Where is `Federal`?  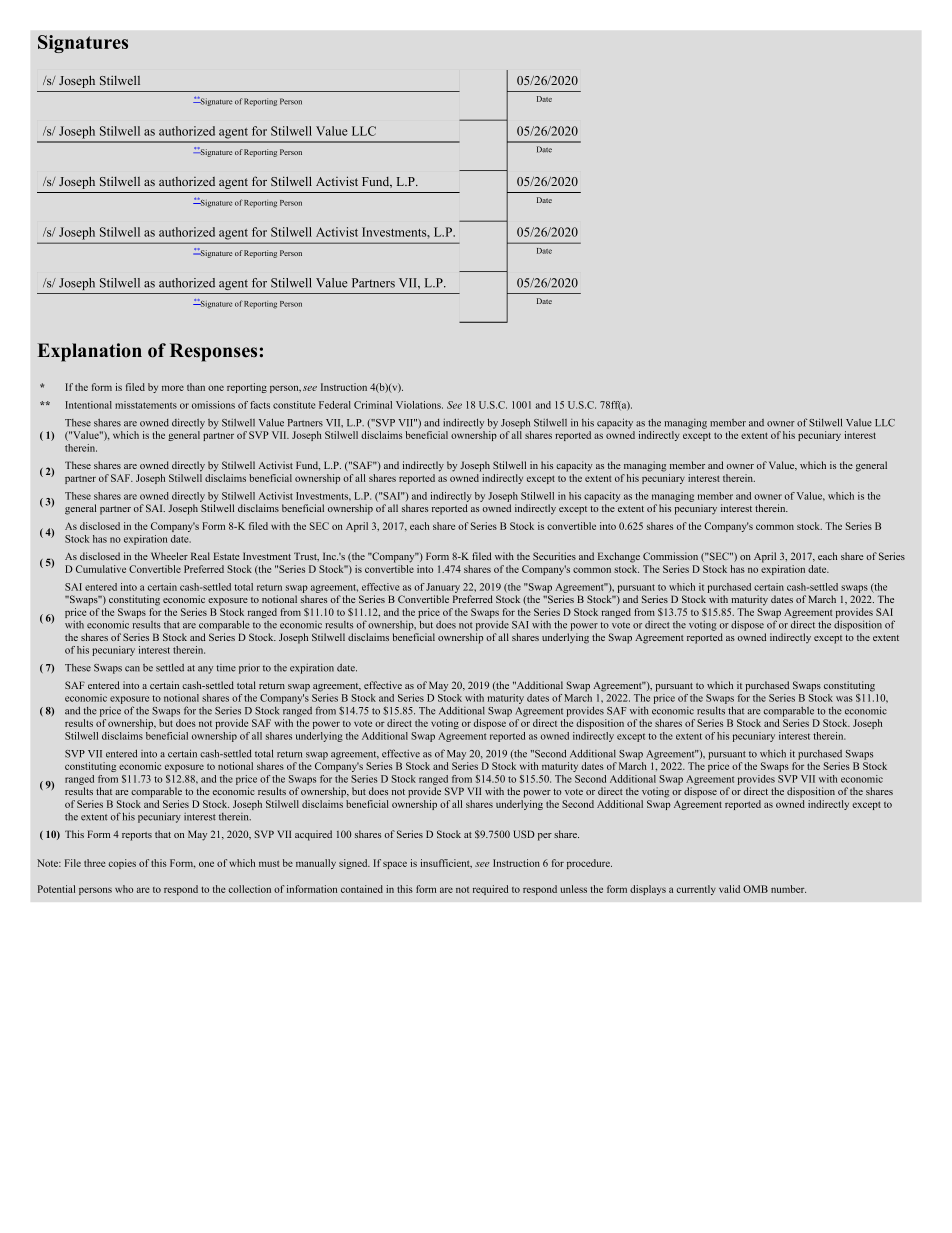
Federal is located at coordinates (335, 405).
